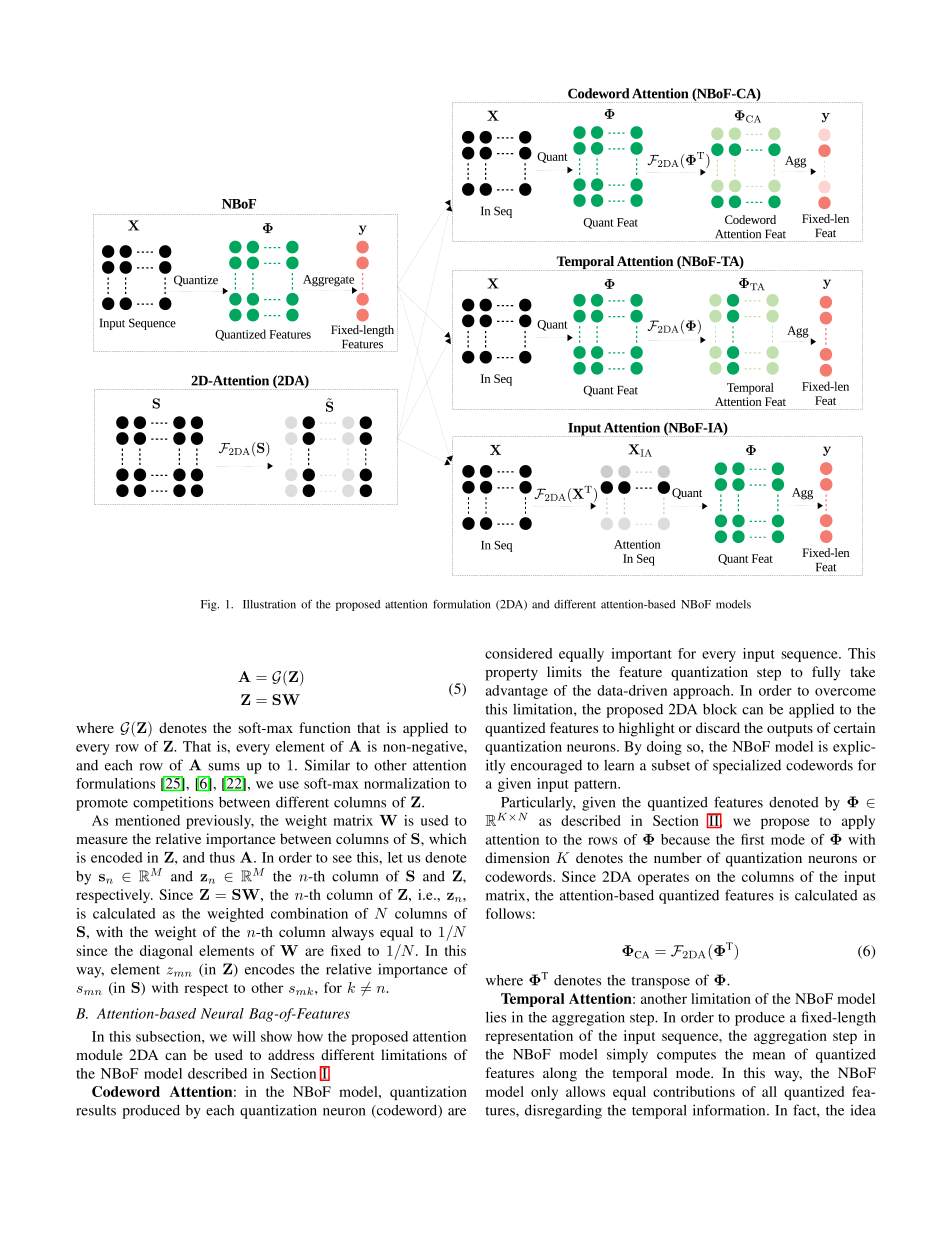 This screenshot has width=952, height=1233. I want to click on Fig, so click(210, 605).
